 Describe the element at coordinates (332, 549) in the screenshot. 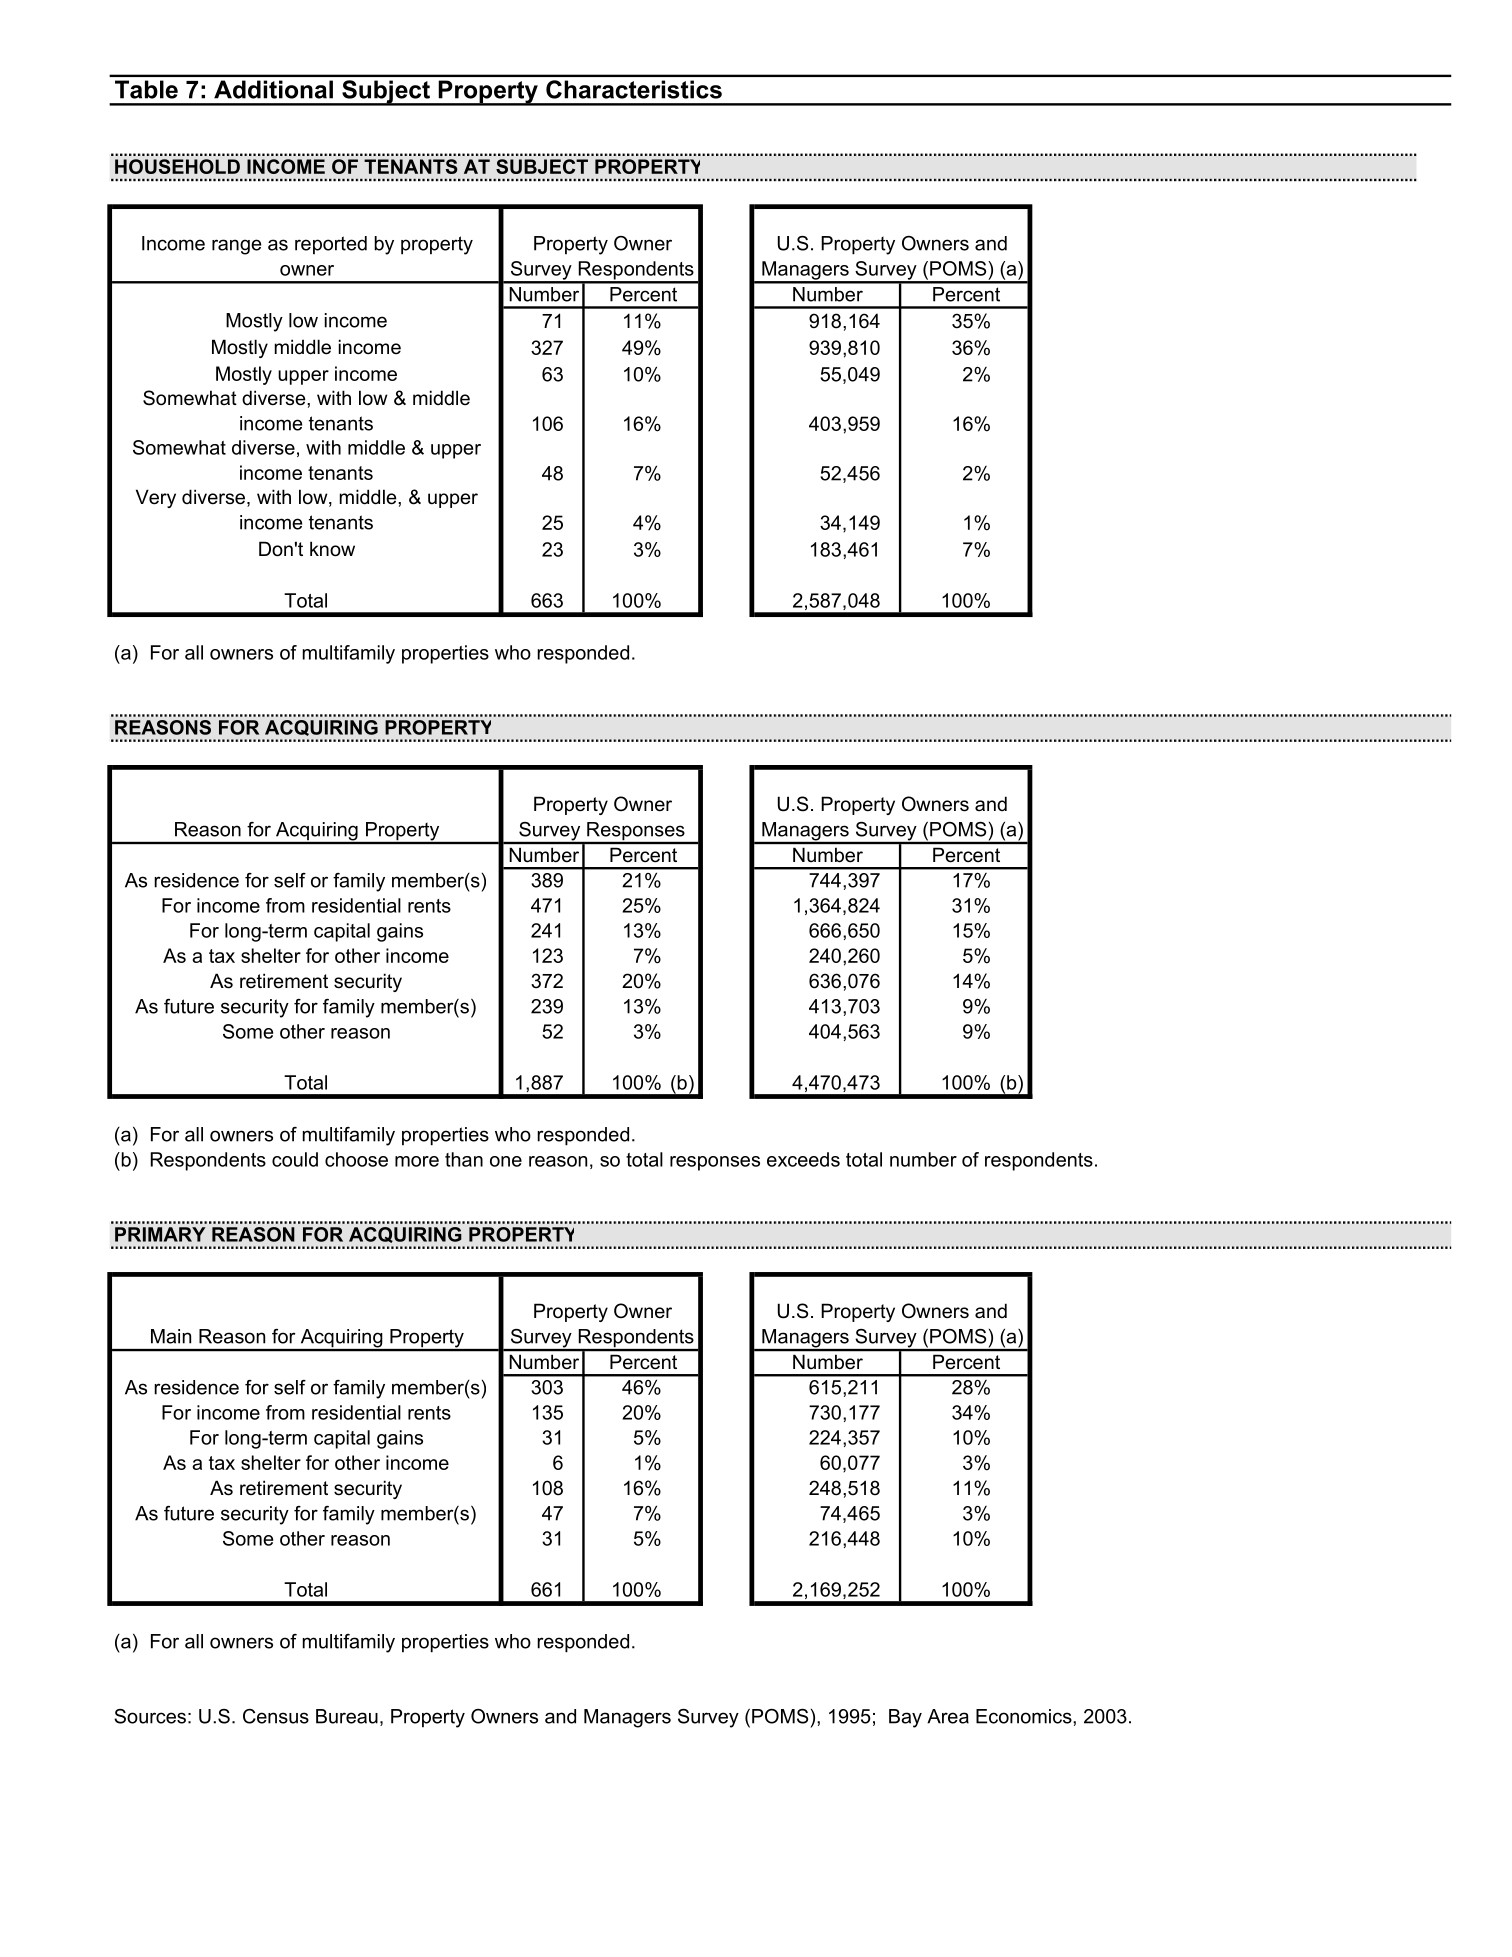

I see `know` at that location.
